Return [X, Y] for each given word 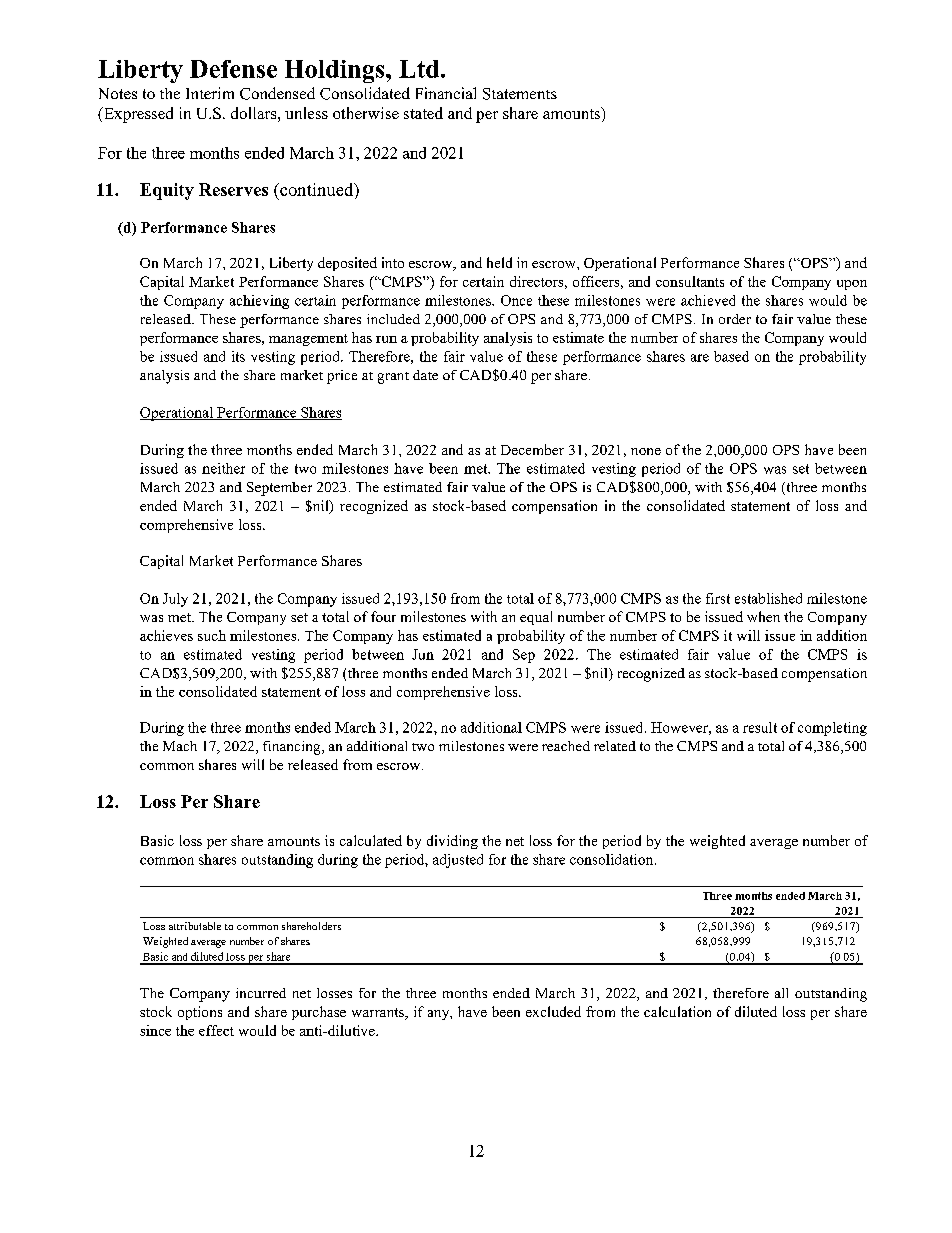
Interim [210, 93]
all [781, 993]
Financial [446, 93]
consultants [690, 281]
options [200, 1013]
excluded [553, 1011]
